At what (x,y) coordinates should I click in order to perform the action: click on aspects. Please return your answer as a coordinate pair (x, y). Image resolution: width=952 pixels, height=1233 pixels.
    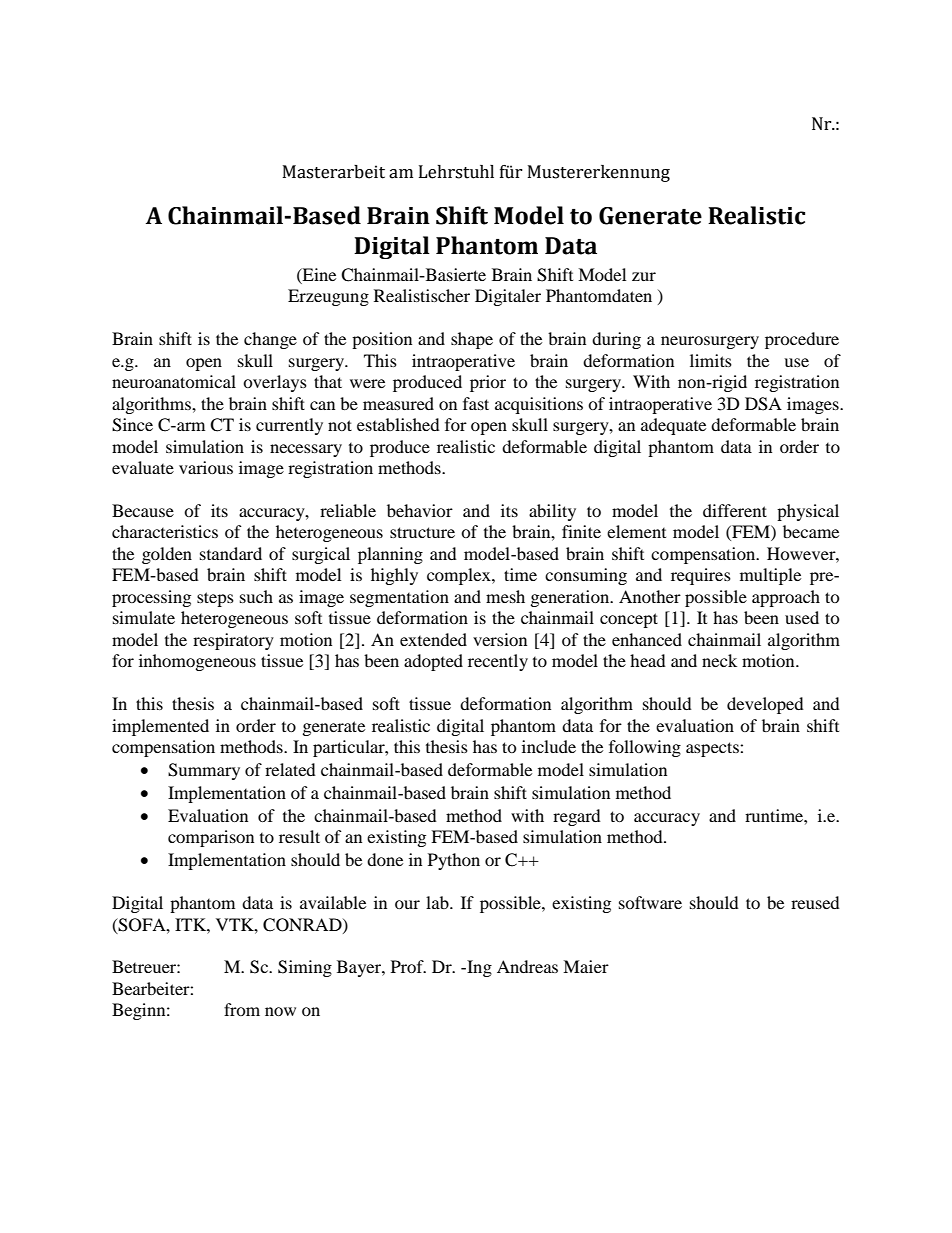
    Looking at the image, I should click on (713, 749).
